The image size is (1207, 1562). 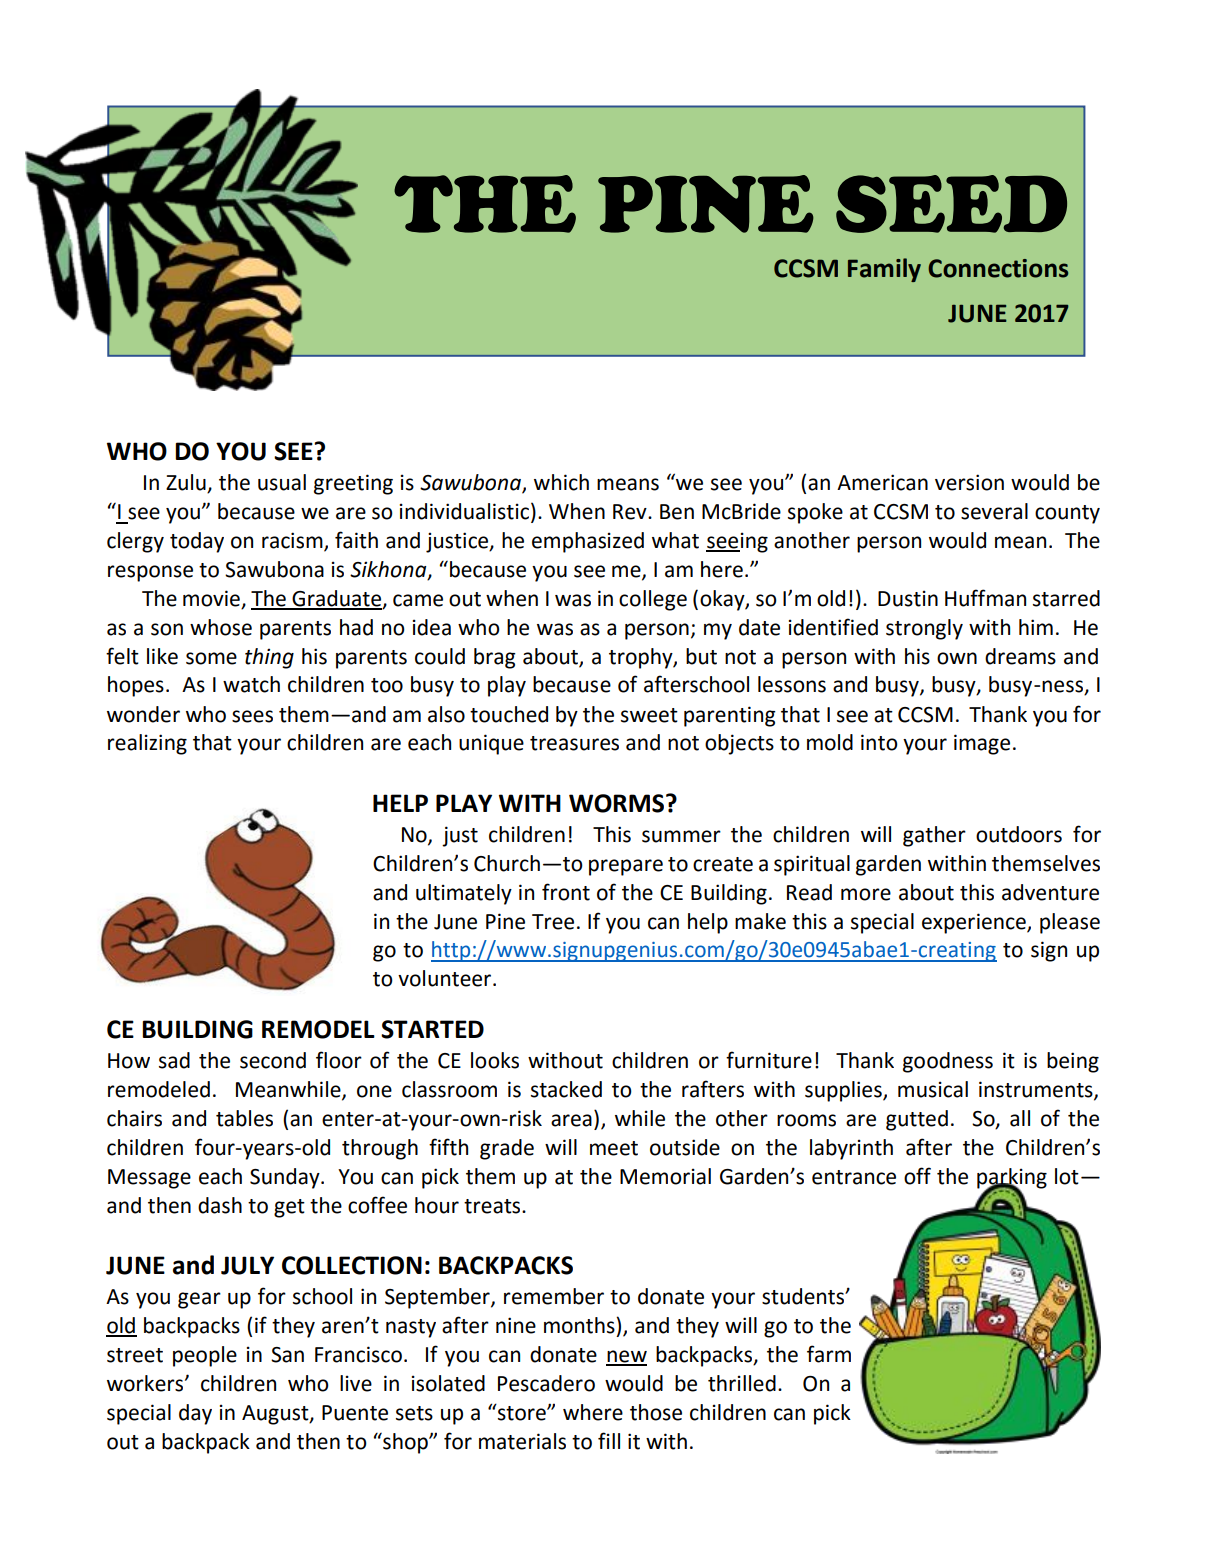 I want to click on sees, so click(x=252, y=716).
